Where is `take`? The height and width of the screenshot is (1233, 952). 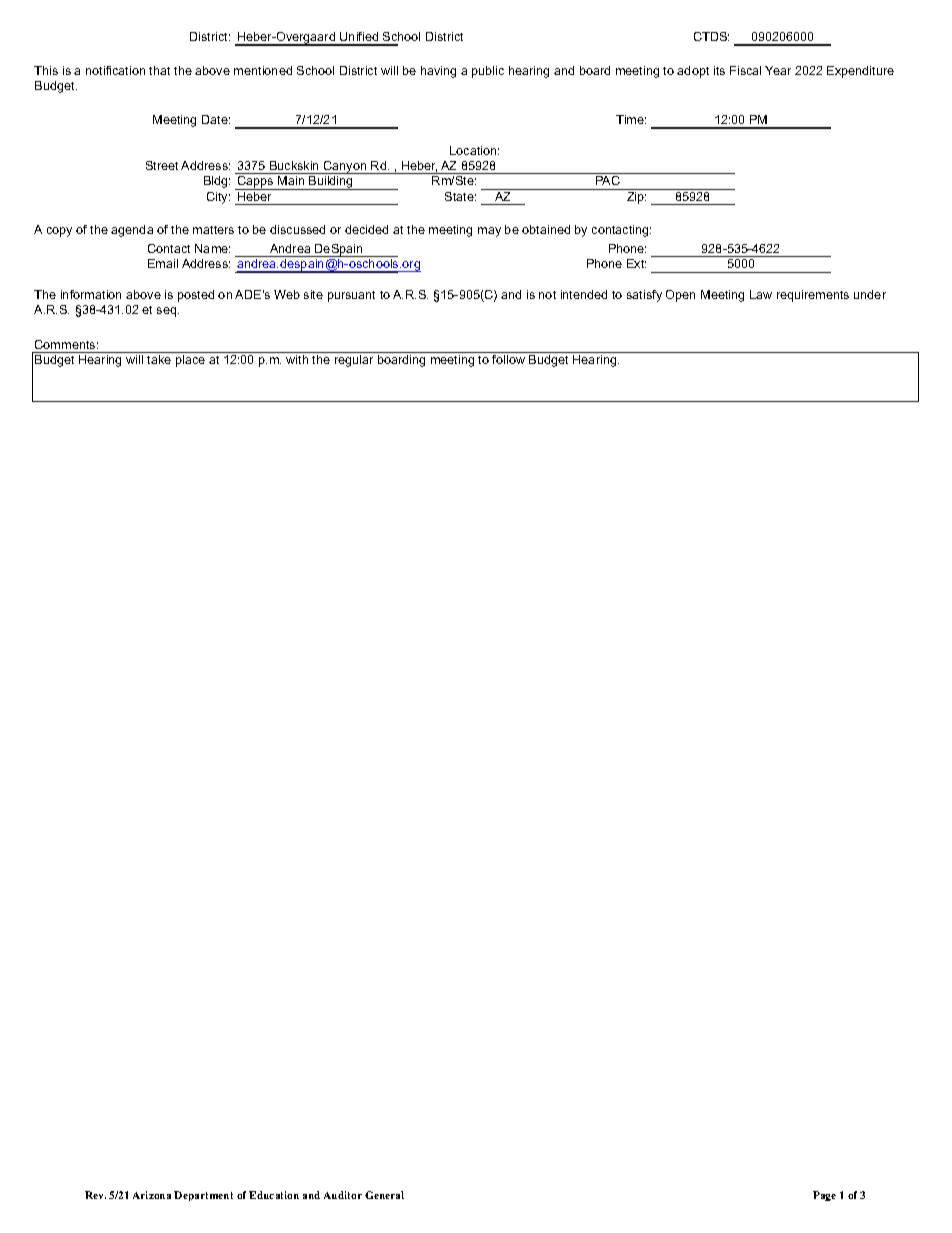
take is located at coordinates (159, 359).
